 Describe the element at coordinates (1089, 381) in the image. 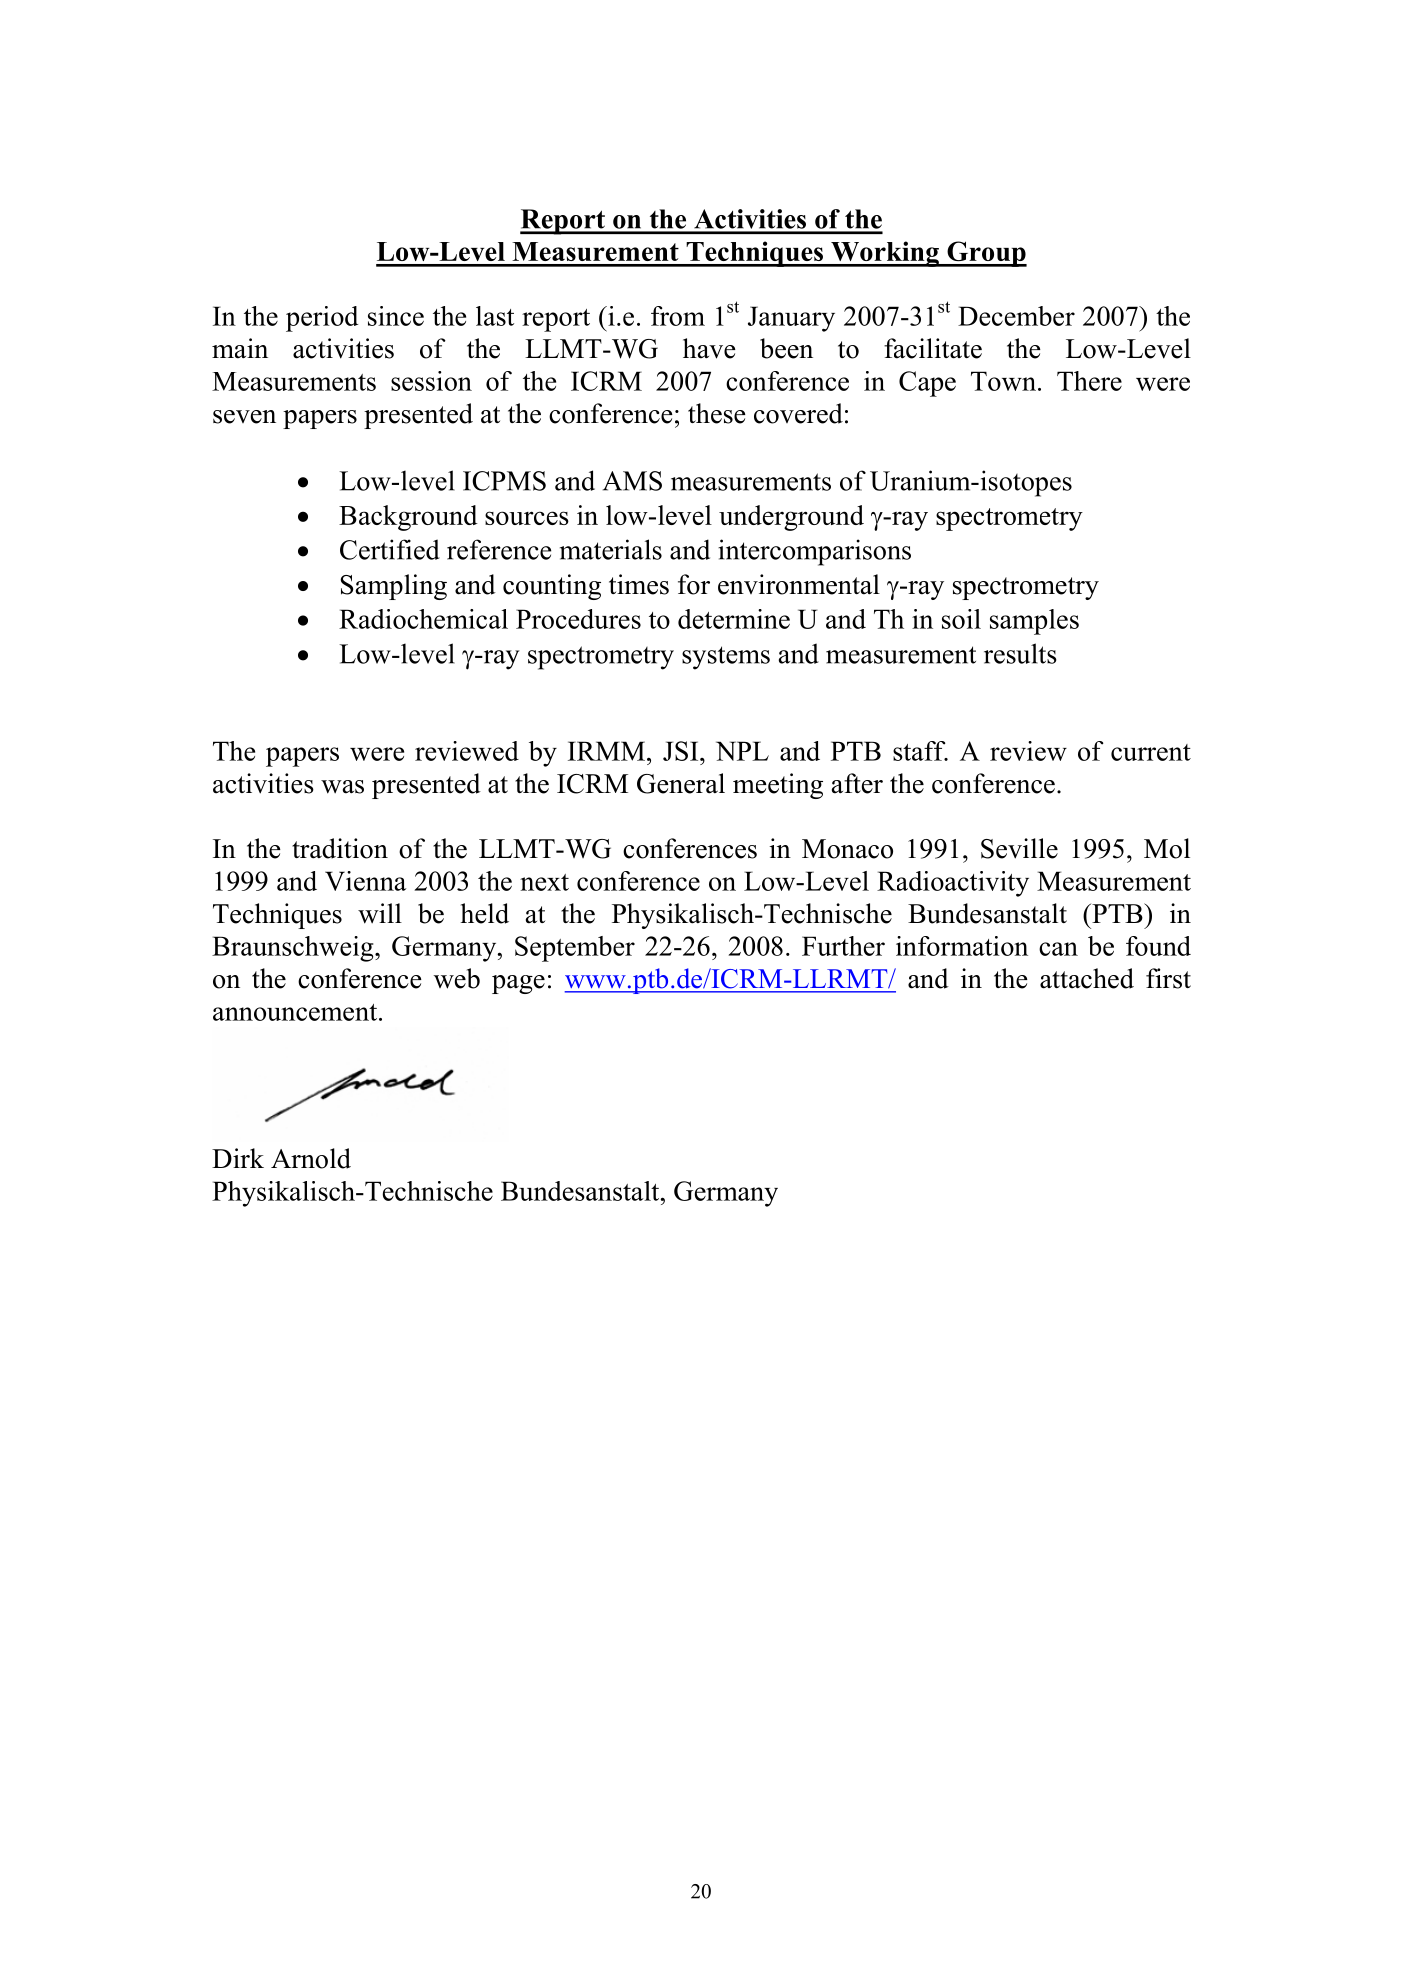

I see `There` at that location.
